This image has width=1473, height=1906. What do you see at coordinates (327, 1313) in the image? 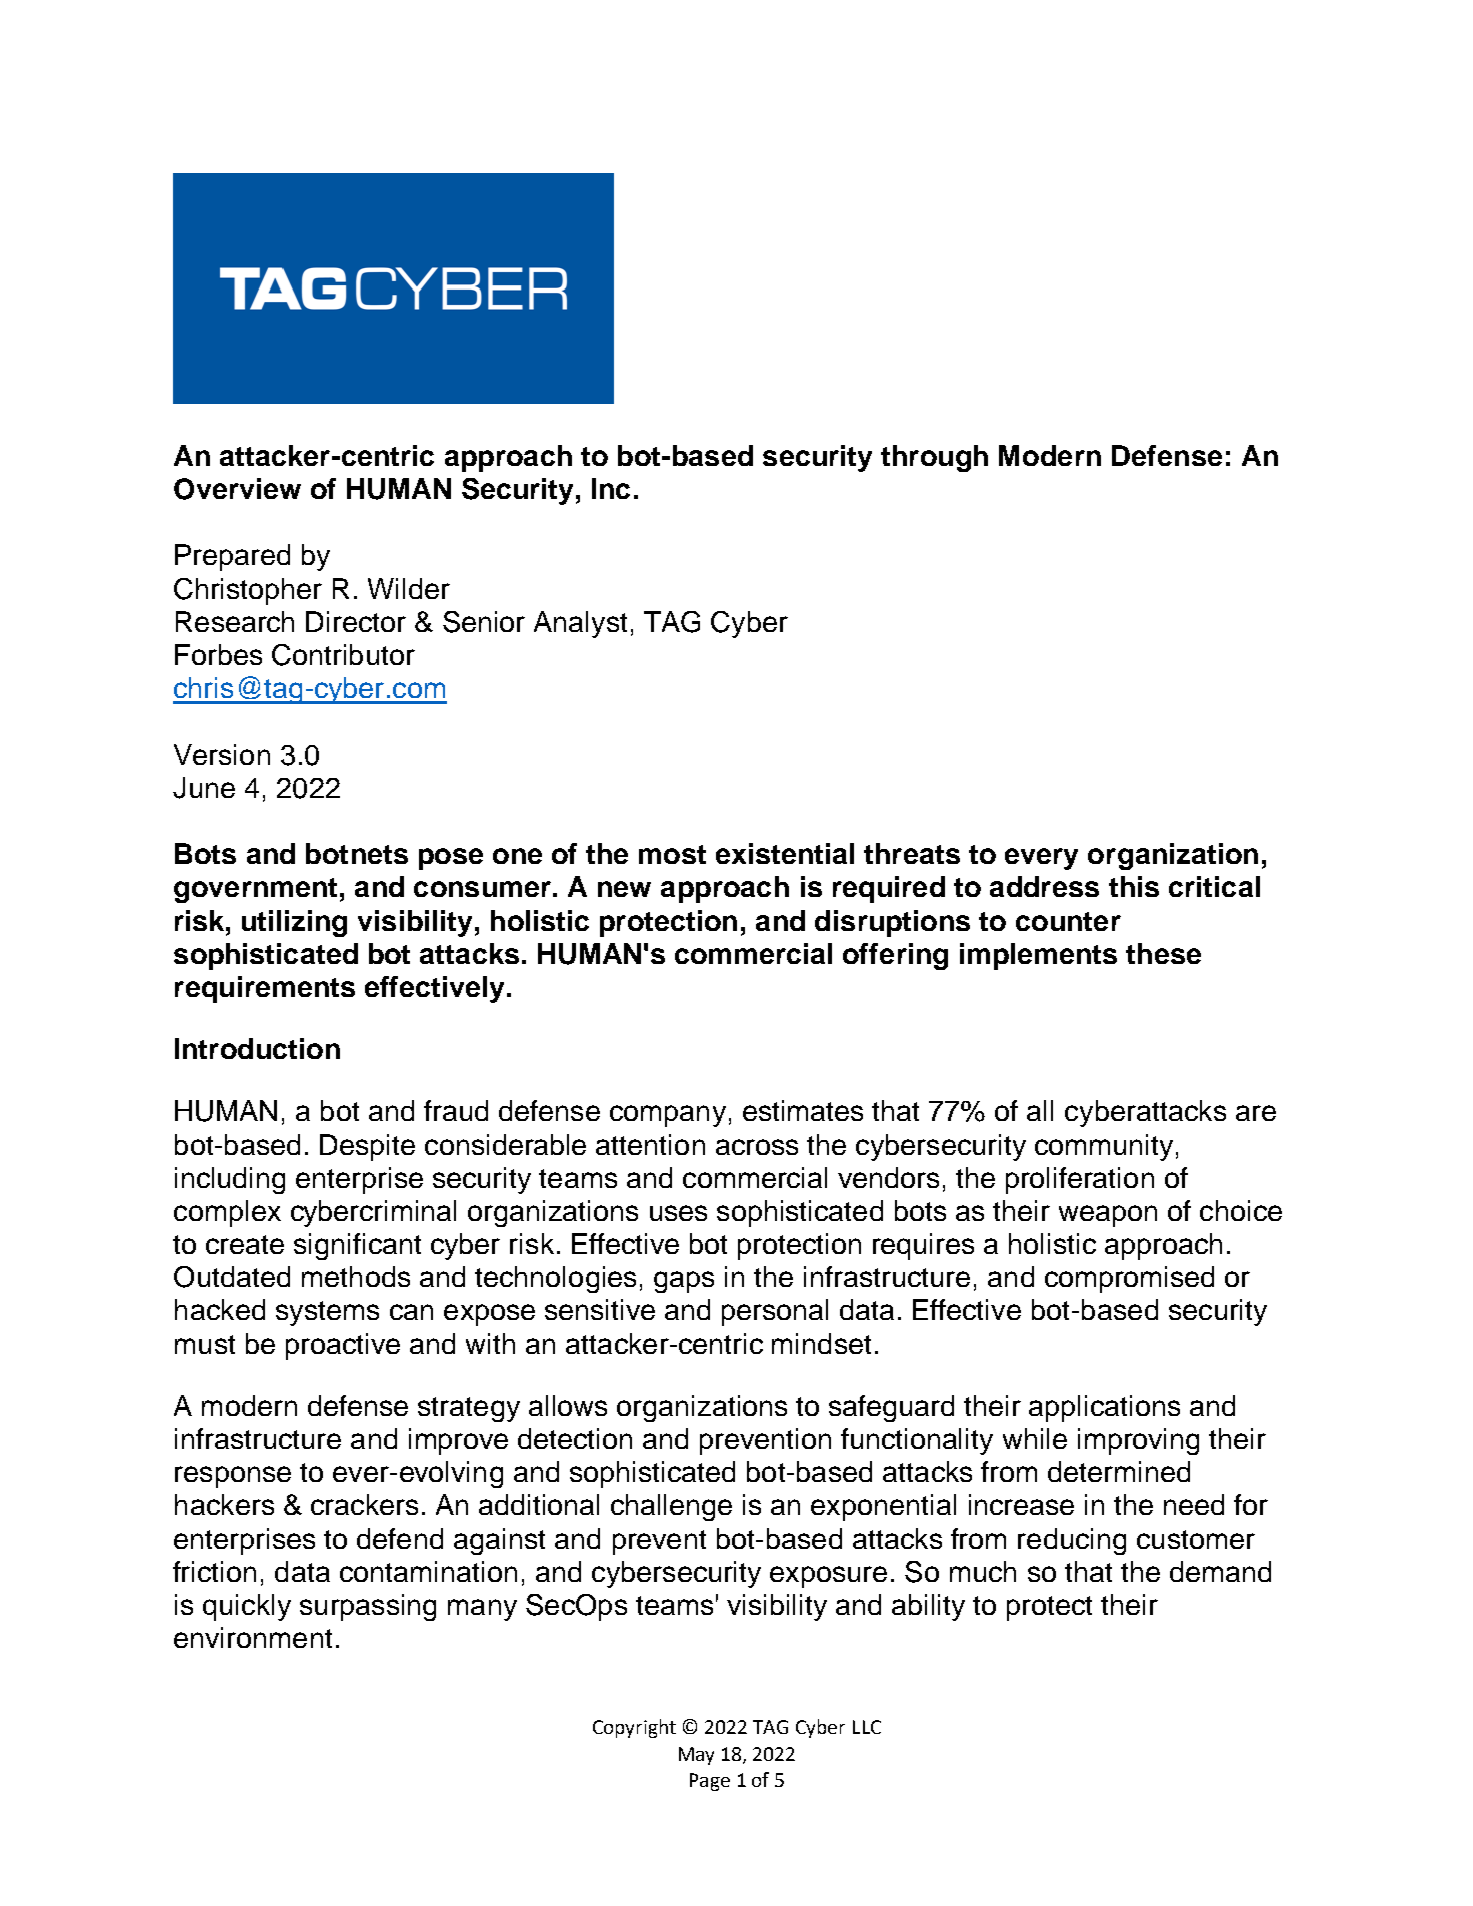
I see `systems` at bounding box center [327, 1313].
